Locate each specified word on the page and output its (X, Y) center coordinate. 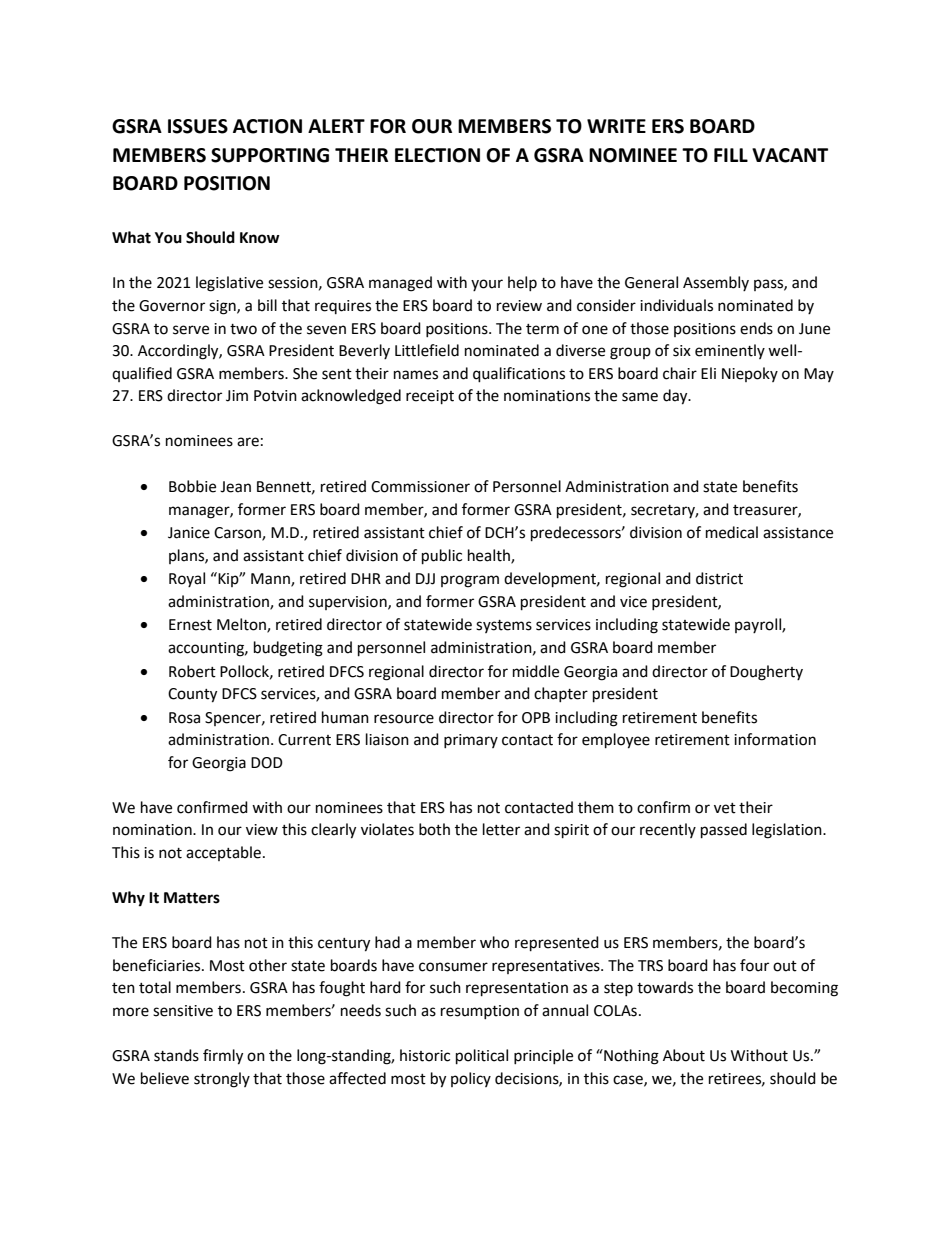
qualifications (519, 375)
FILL (731, 155)
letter (501, 829)
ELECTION (437, 155)
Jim (237, 396)
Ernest (190, 625)
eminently (730, 351)
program (470, 581)
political (482, 1057)
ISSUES (198, 126)
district (719, 578)
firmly (223, 1057)
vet (725, 808)
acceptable (223, 853)
